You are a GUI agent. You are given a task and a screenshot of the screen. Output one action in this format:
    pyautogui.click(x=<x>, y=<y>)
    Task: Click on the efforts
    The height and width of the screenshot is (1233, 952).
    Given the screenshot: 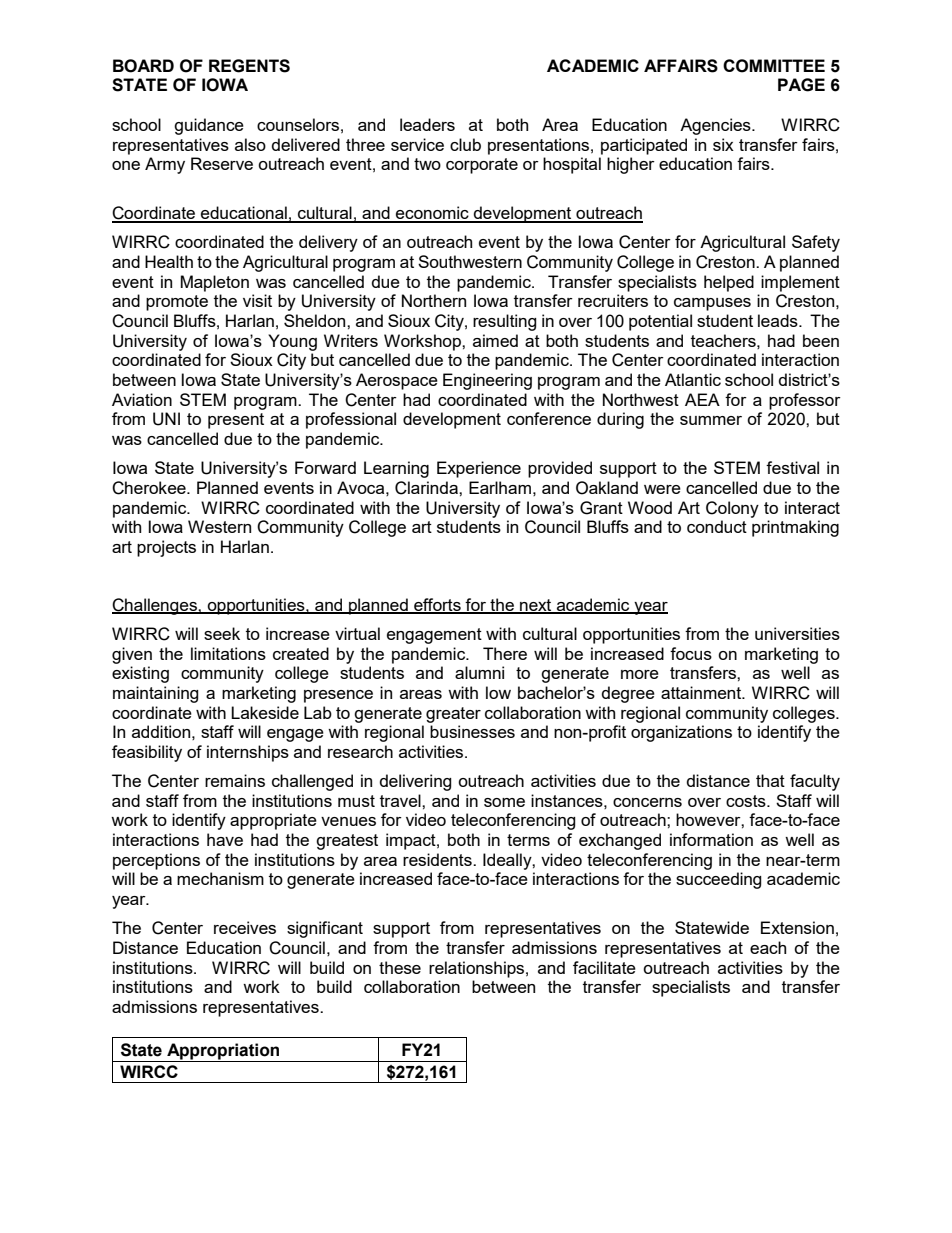 What is the action you would take?
    pyautogui.click(x=437, y=606)
